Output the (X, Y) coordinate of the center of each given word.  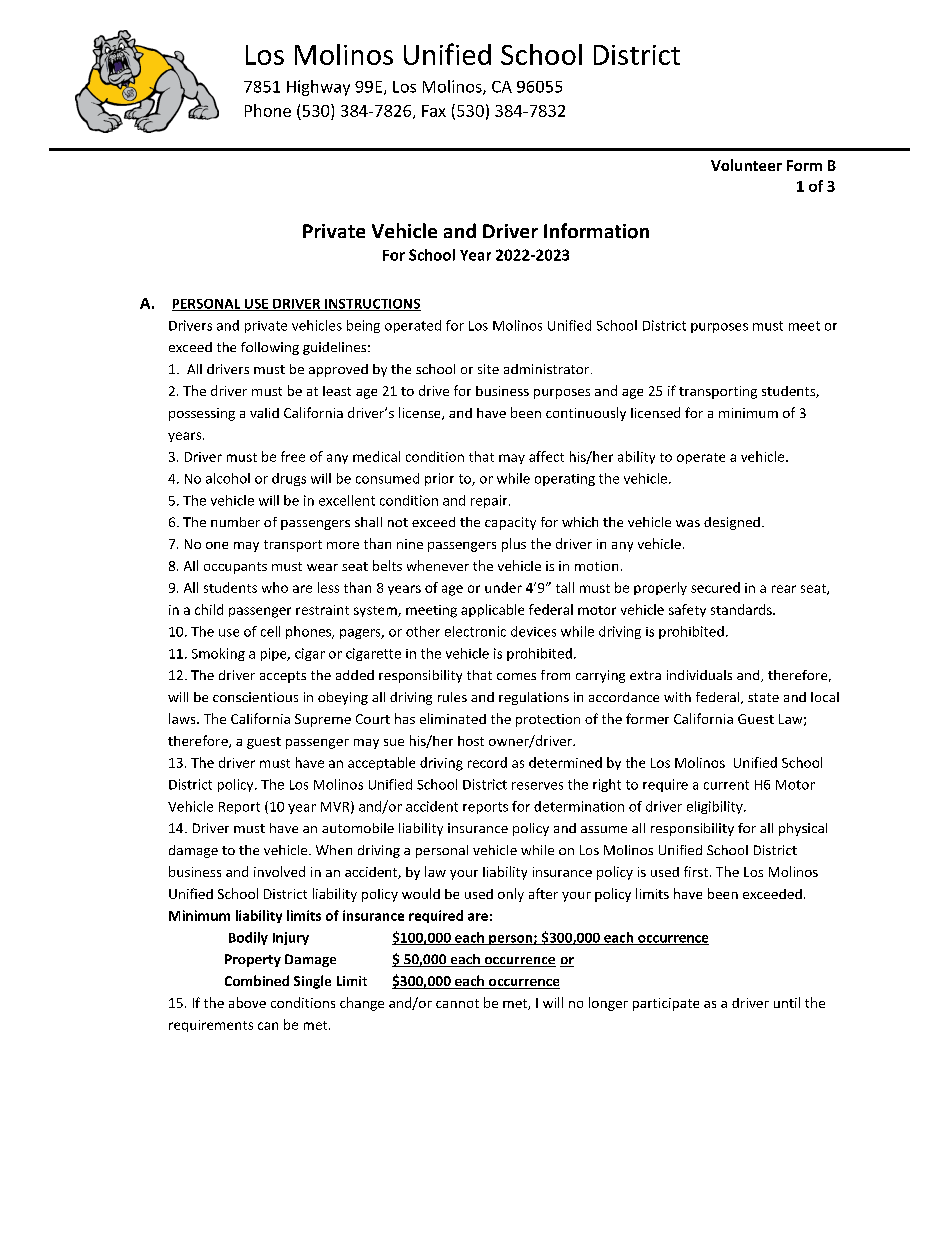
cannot (457, 1003)
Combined (257, 980)
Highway (318, 88)
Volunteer (746, 165)
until (787, 1002)
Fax (434, 111)
